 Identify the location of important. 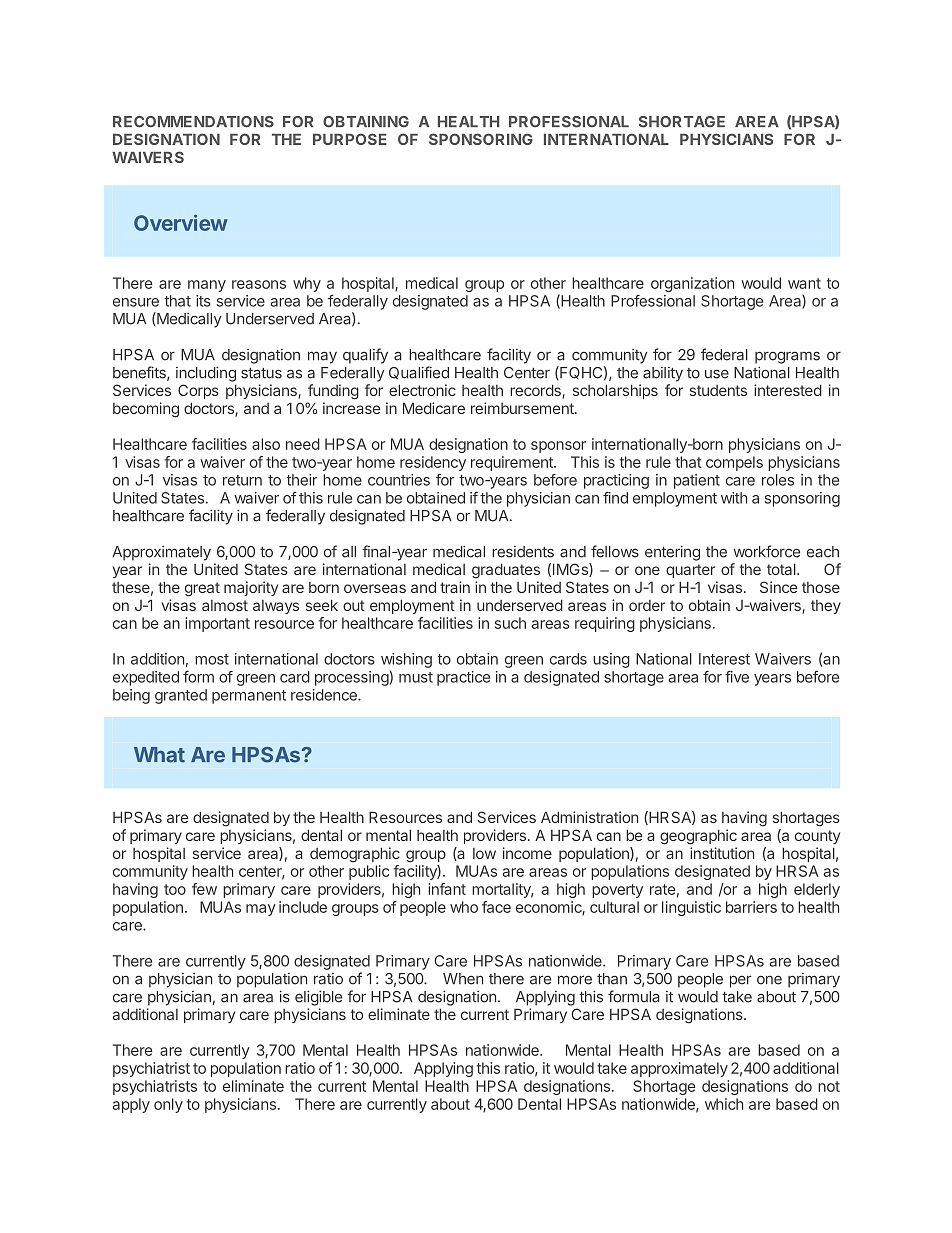
(217, 624).
